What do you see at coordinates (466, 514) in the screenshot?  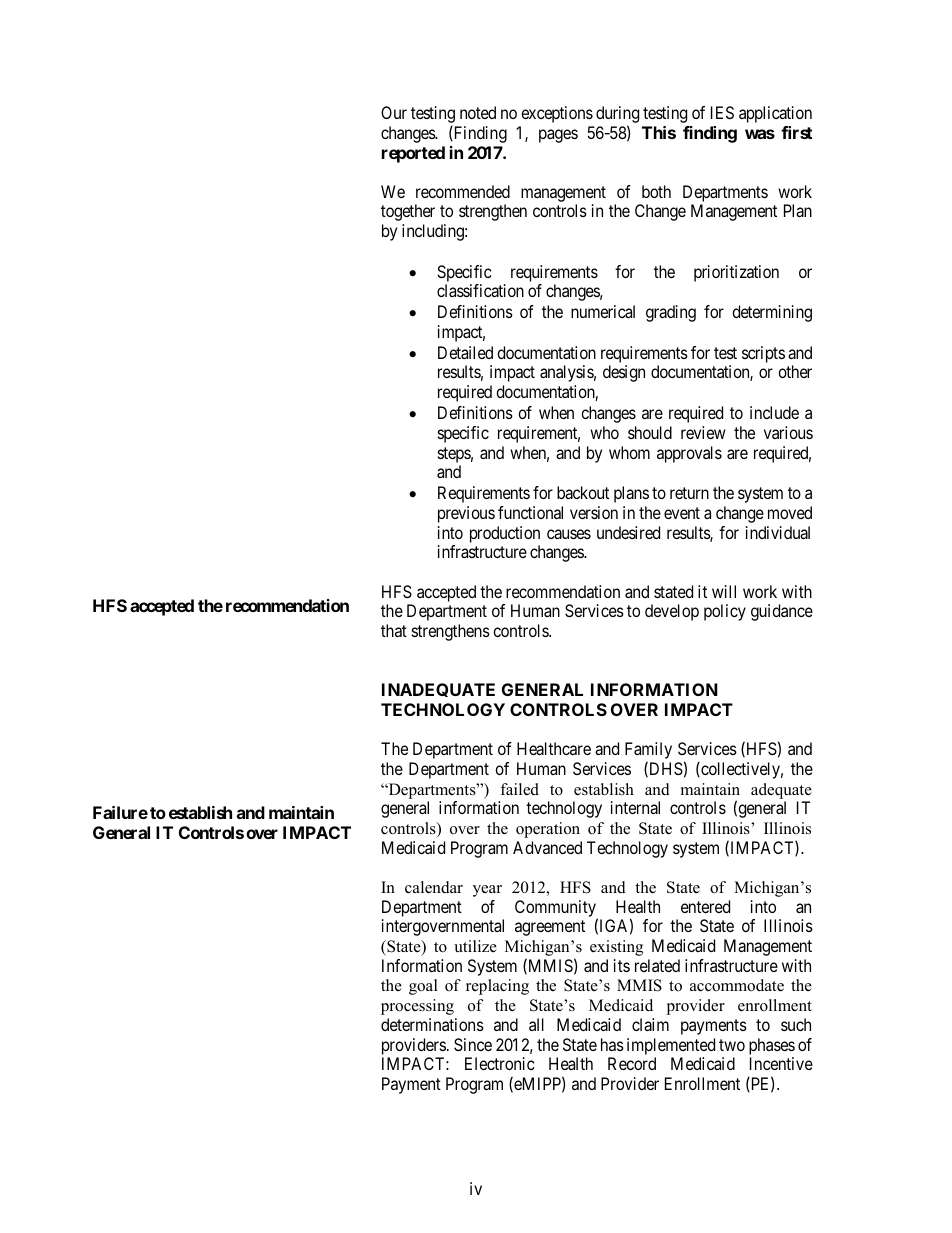 I see `previous` at bounding box center [466, 514].
